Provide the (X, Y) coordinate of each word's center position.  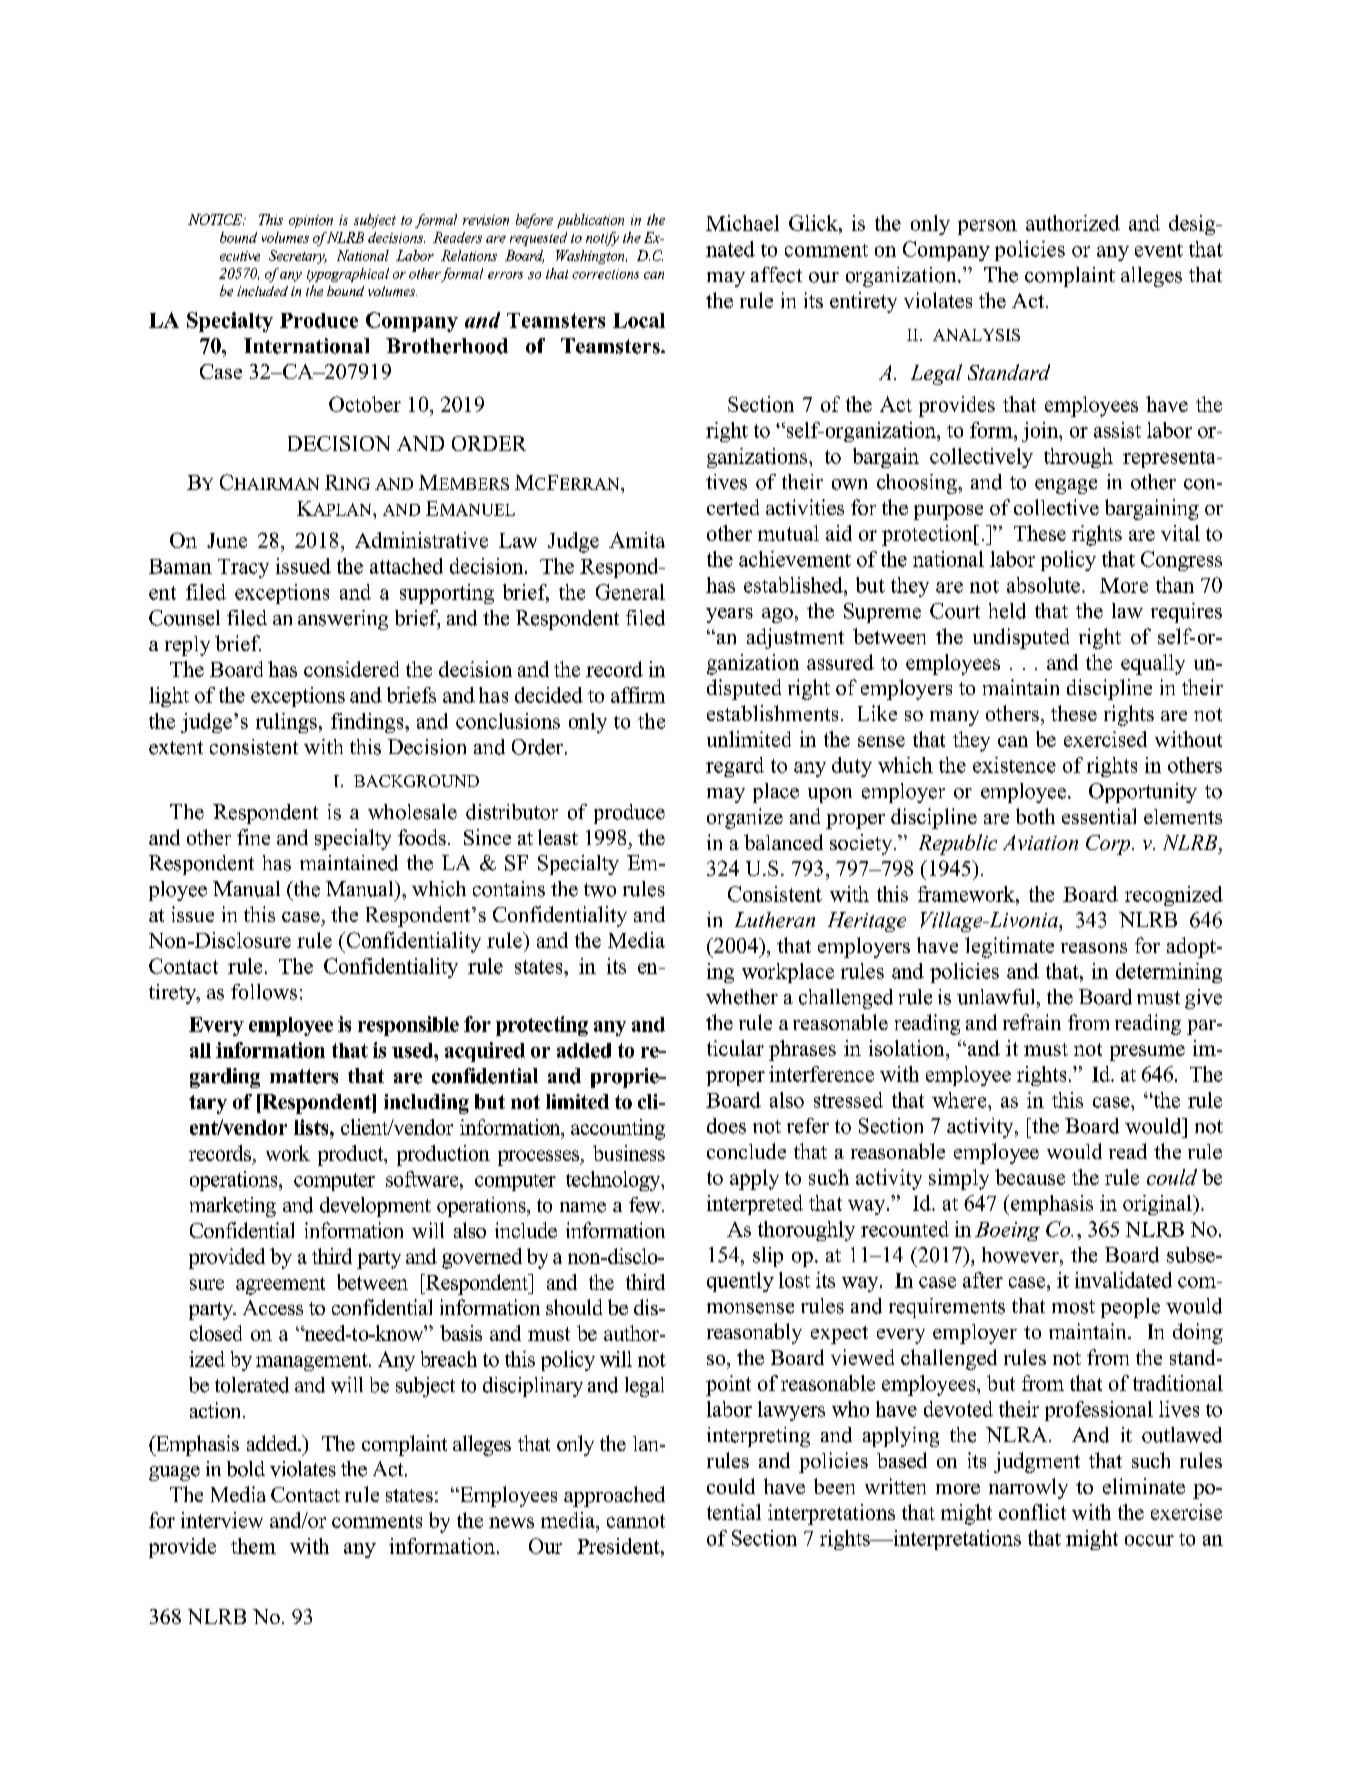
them (253, 1546)
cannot (636, 1521)
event (1159, 250)
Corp (1109, 845)
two (600, 890)
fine (253, 837)
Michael (742, 223)
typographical (348, 275)
